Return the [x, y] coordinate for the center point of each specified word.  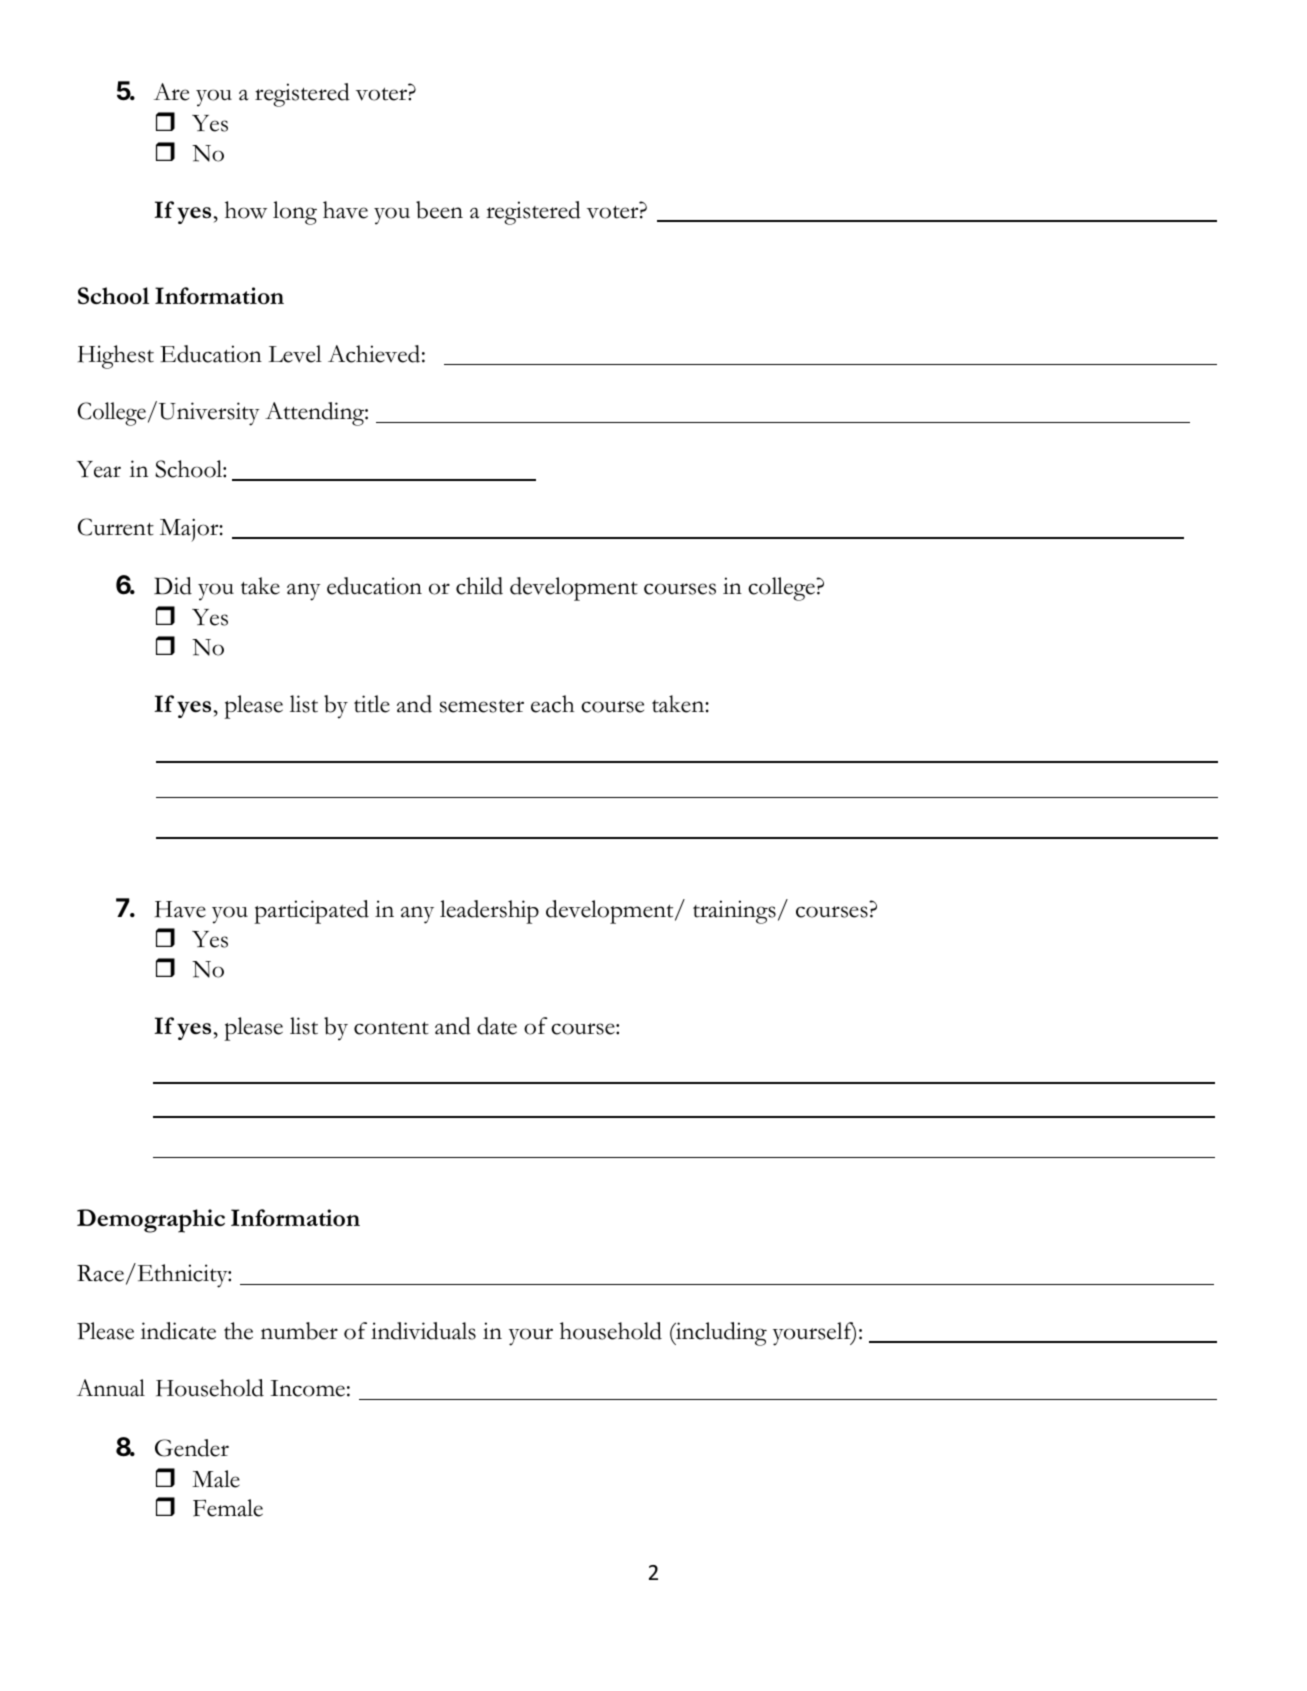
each [552, 704]
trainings [734, 912]
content [391, 1028]
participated [311, 912]
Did [173, 586]
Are [171, 92]
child [479, 586]
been [439, 210]
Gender [192, 1448]
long [295, 213]
